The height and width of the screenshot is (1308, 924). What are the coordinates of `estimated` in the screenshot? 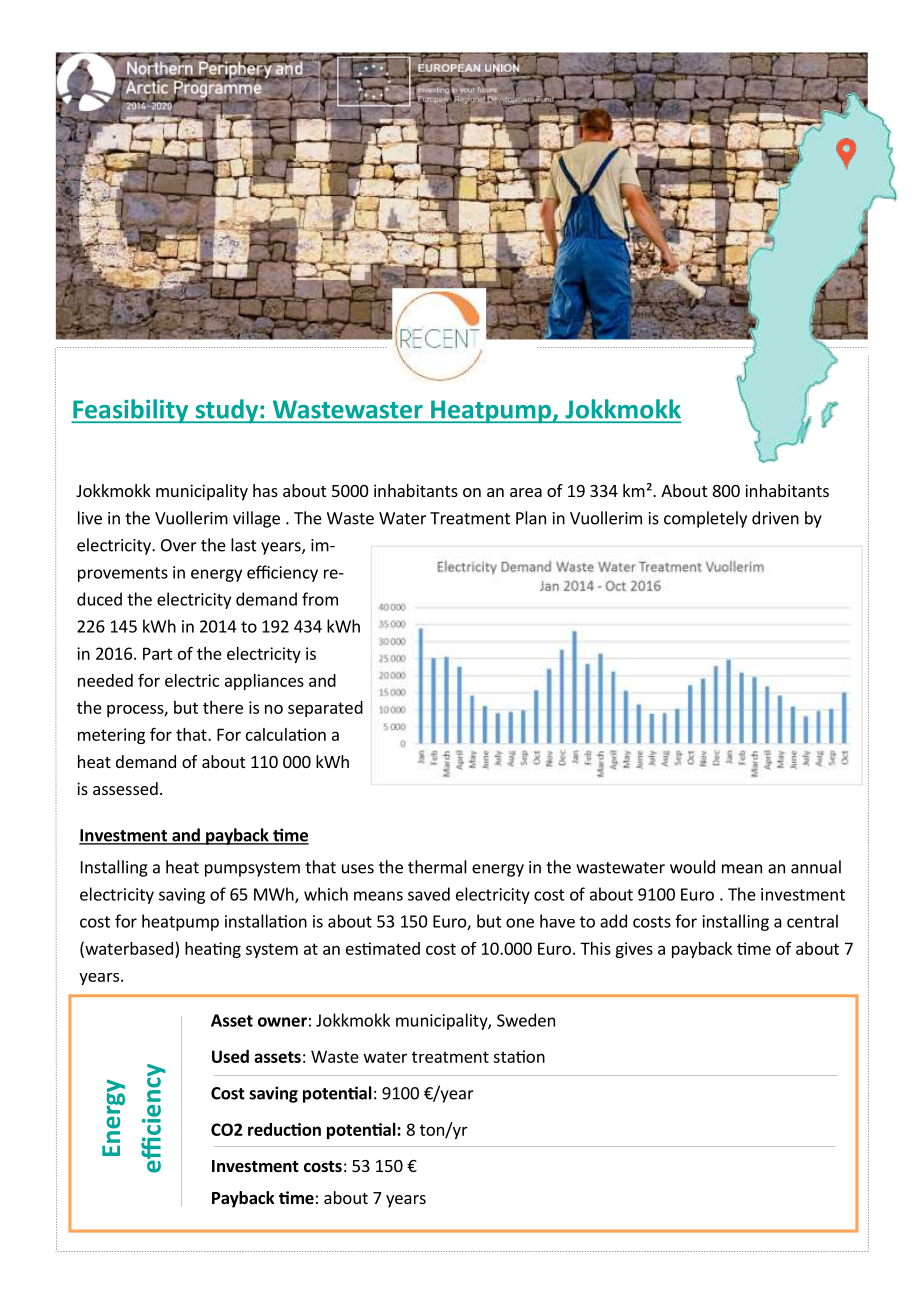 It's located at (383, 948).
